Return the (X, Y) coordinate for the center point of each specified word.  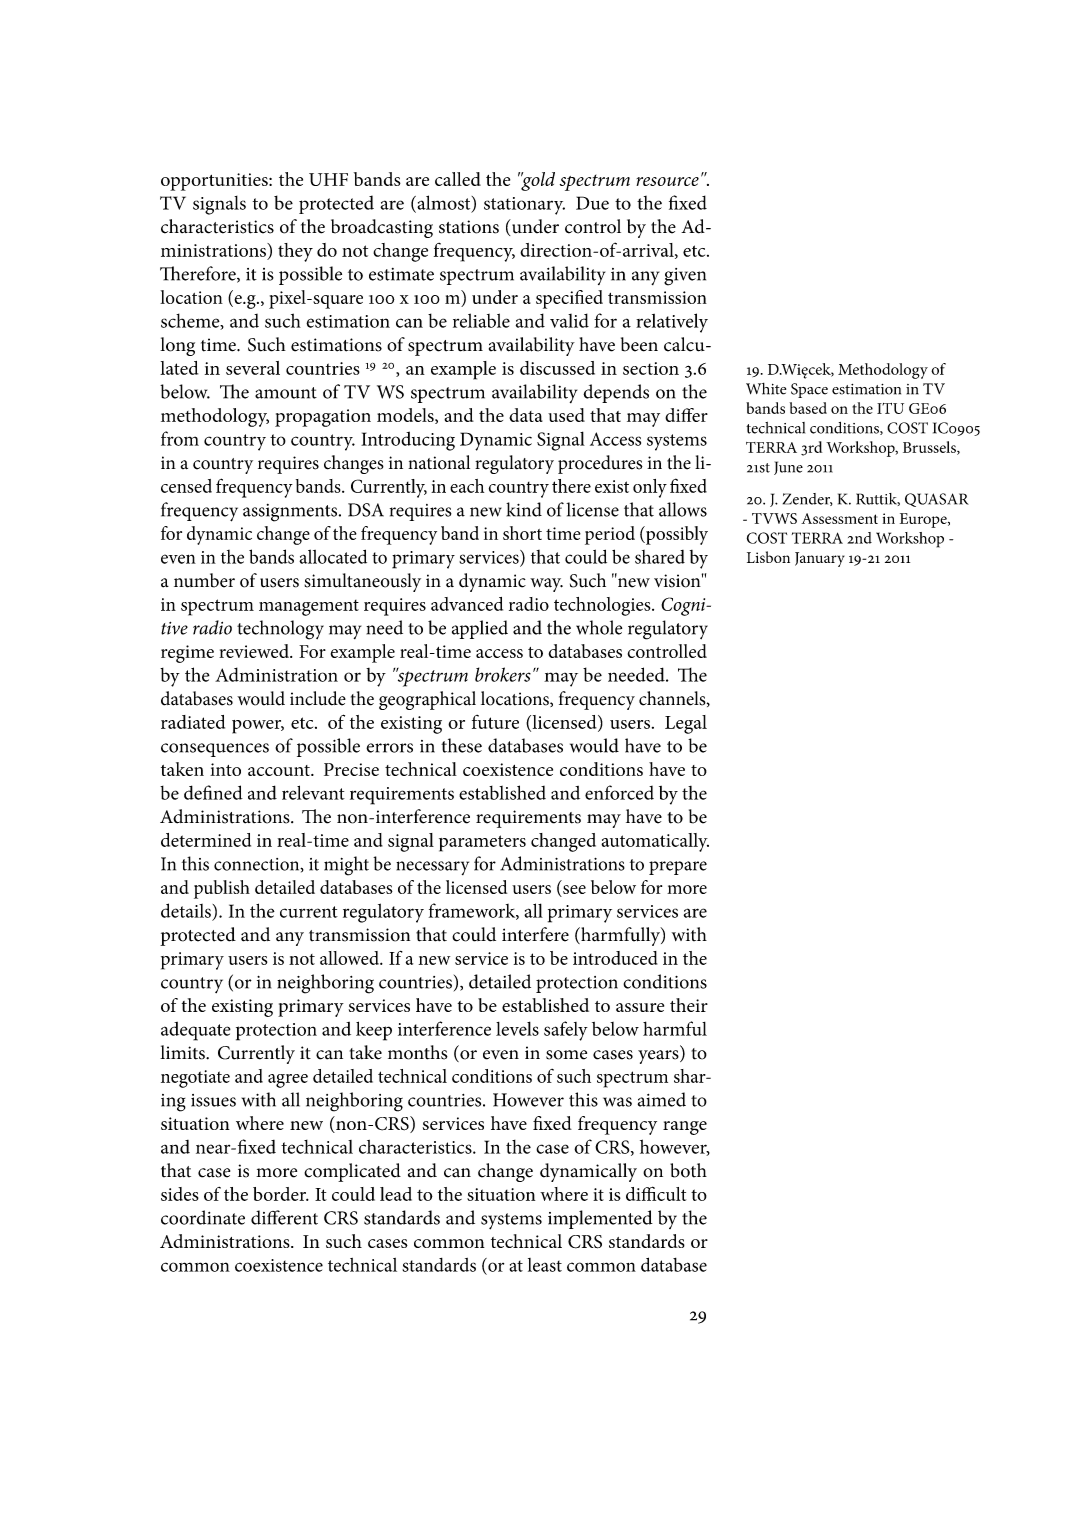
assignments (291, 513)
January (820, 559)
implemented (600, 1219)
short (522, 533)
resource (667, 181)
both (688, 1170)
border (281, 1194)
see (573, 891)
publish (222, 889)
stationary (524, 206)
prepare (678, 868)
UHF (328, 179)
